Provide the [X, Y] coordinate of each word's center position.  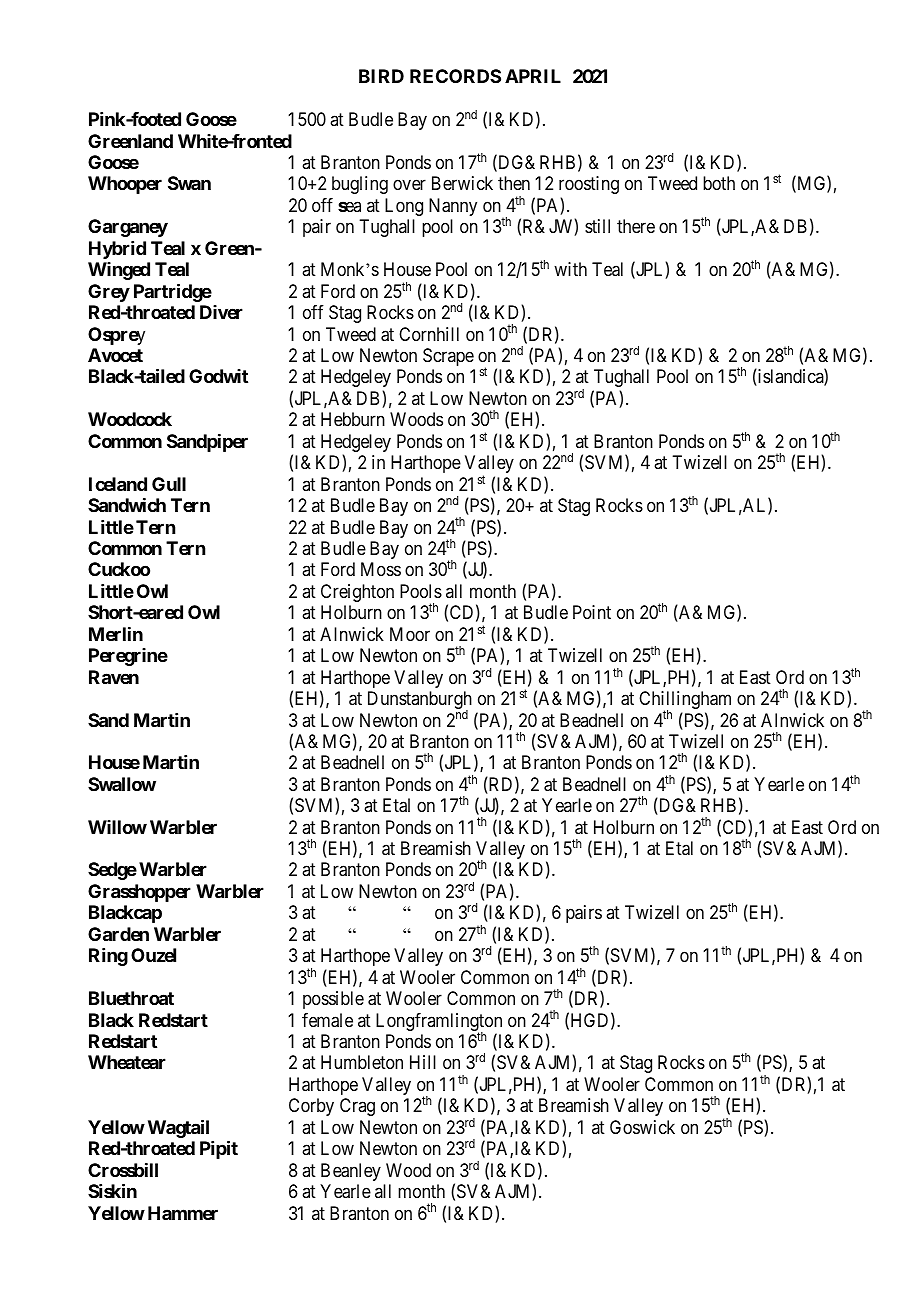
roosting [589, 185]
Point [592, 612]
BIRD [381, 76]
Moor [410, 634]
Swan [189, 183]
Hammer [183, 1213]
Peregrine [128, 657]
